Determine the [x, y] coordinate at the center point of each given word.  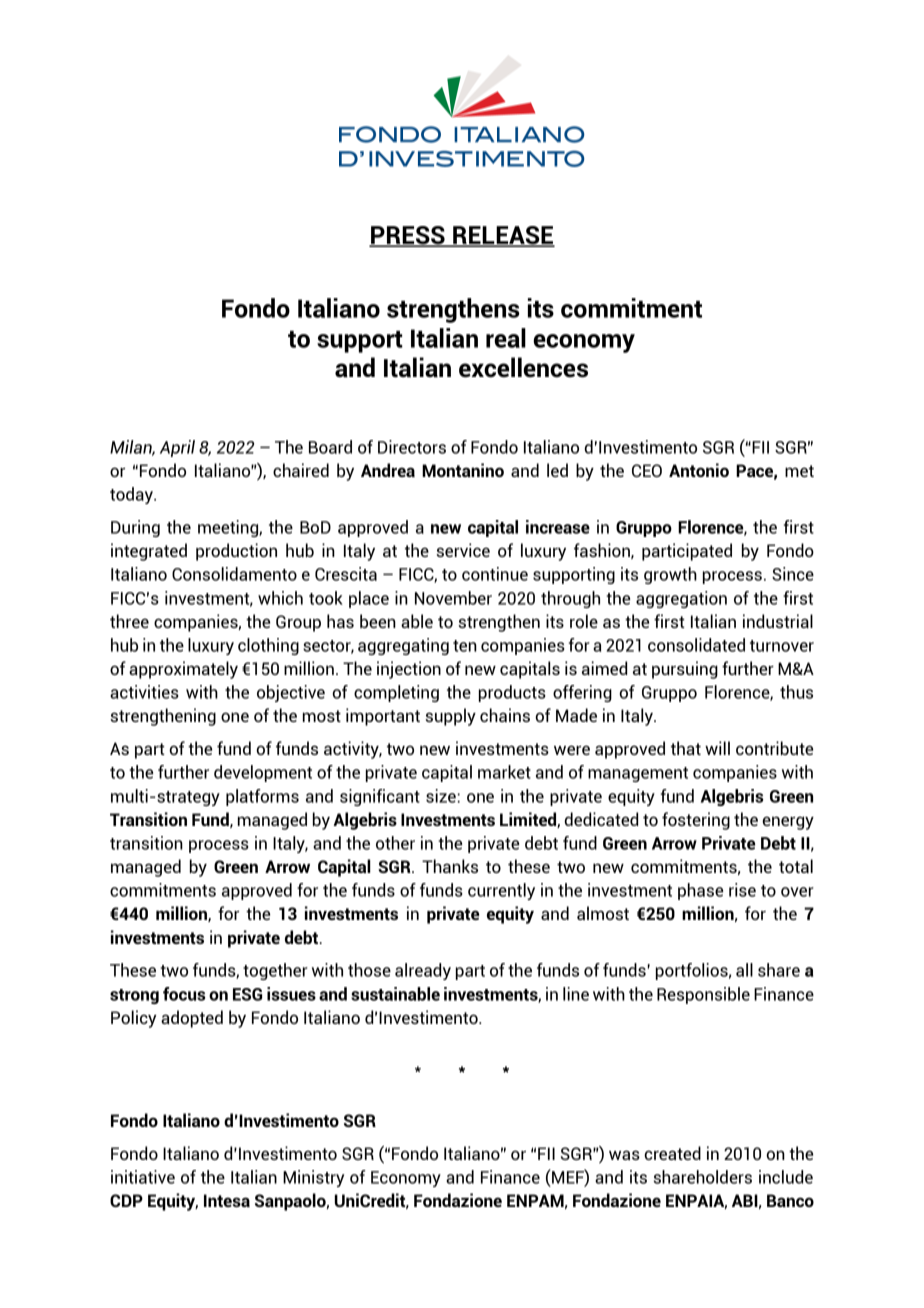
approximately [183, 670]
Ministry [313, 1178]
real [506, 338]
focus [184, 994]
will [717, 748]
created [672, 1153]
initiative [143, 1177]
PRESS [408, 236]
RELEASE [503, 236]
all [744, 970]
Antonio [699, 470]
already [423, 971]
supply [450, 717]
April [177, 448]
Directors [412, 447]
